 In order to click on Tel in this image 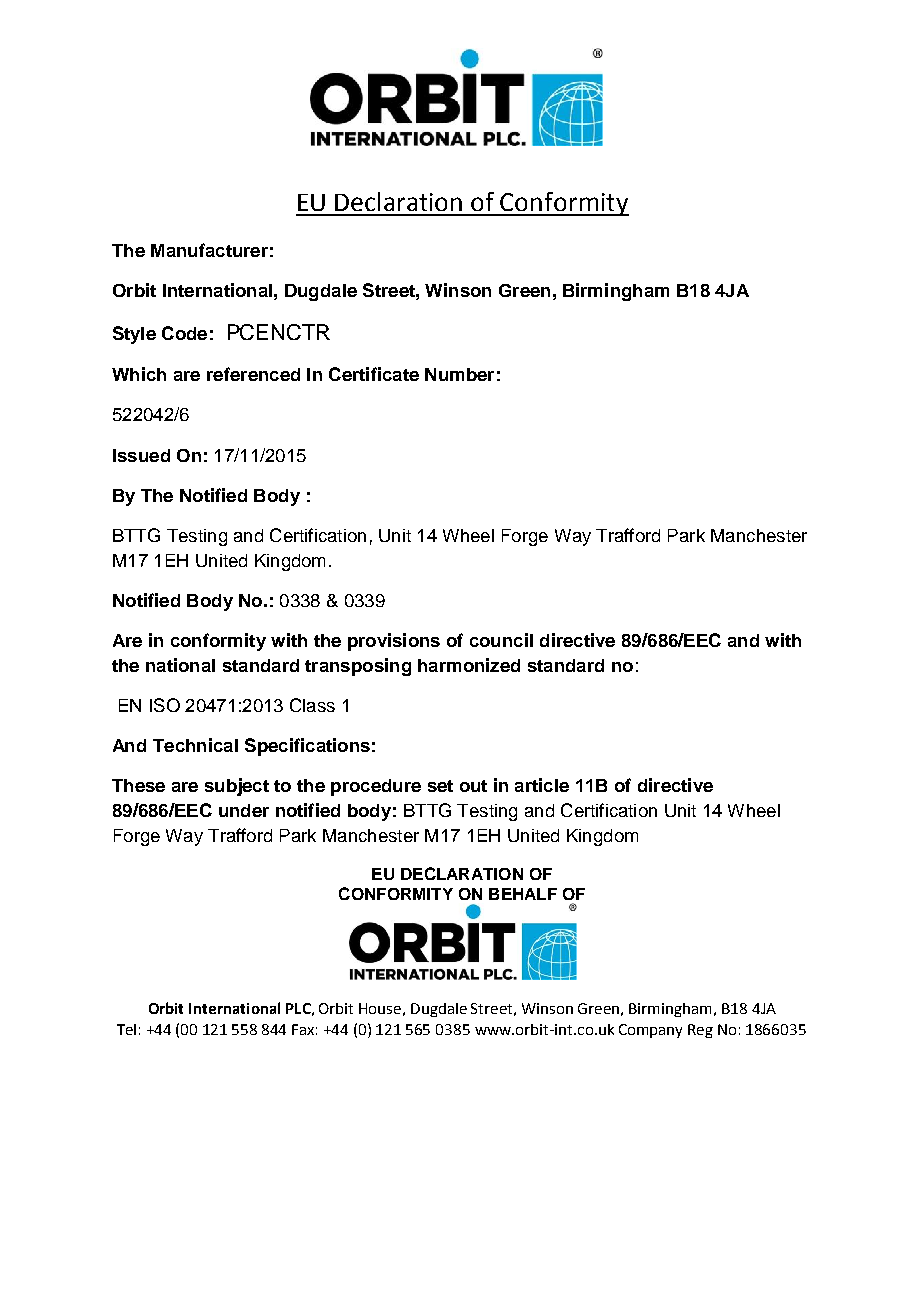, I will do `click(126, 1029)`.
